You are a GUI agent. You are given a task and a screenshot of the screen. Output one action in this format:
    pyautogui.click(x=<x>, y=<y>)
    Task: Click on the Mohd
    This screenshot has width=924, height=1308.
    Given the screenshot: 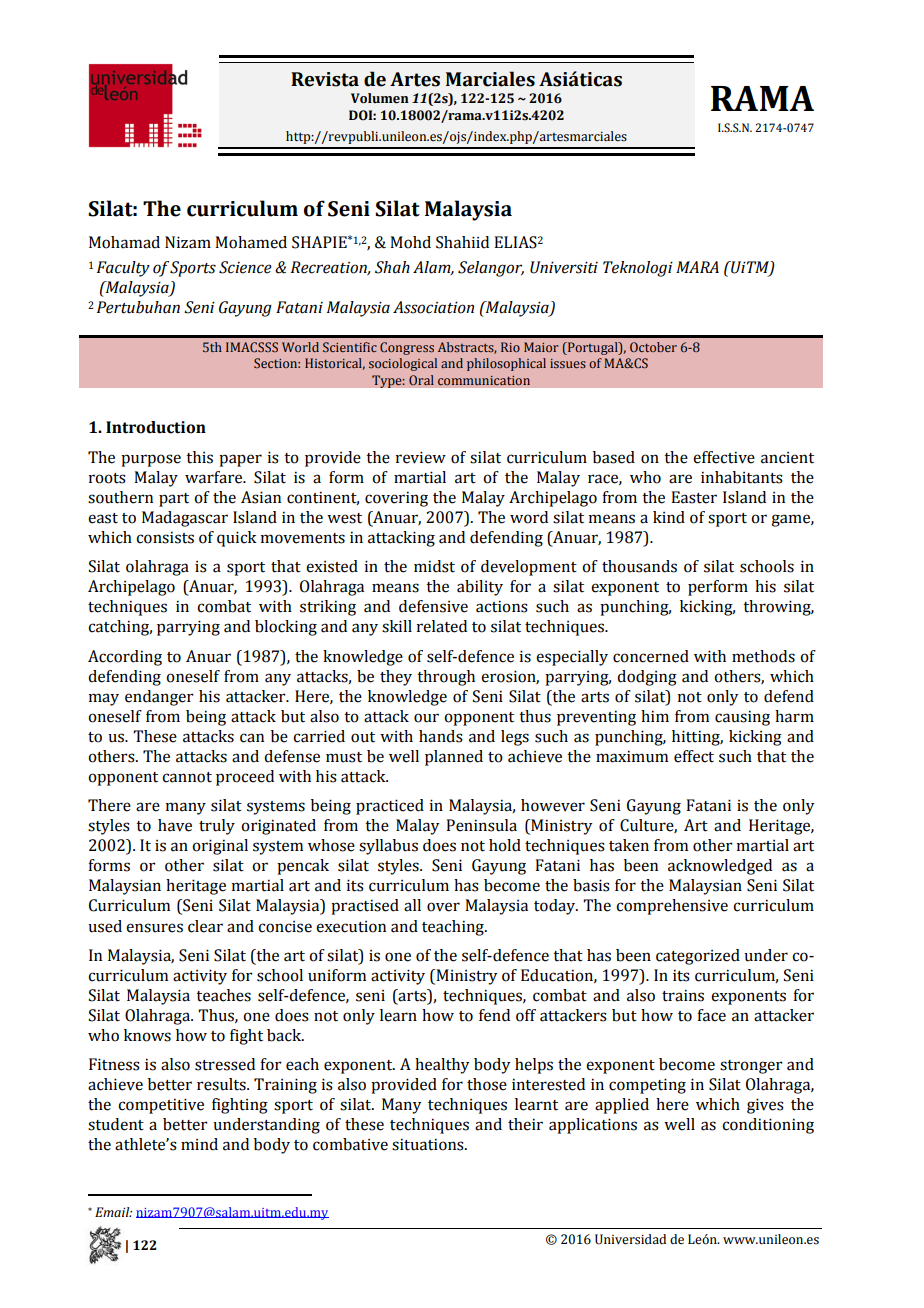 What is the action you would take?
    pyautogui.click(x=410, y=242)
